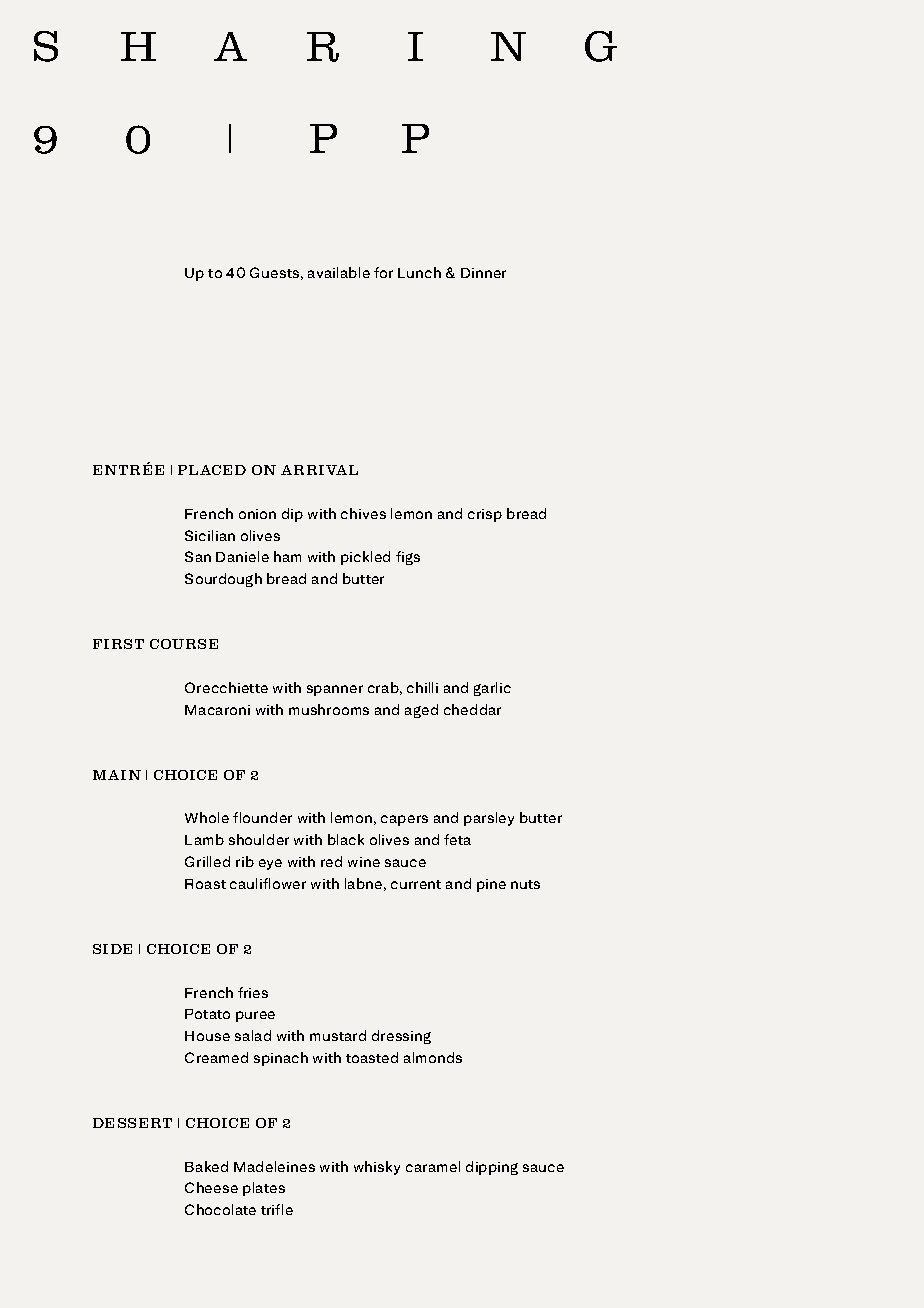 The width and height of the screenshot is (924, 1308). I want to click on available, so click(339, 272).
